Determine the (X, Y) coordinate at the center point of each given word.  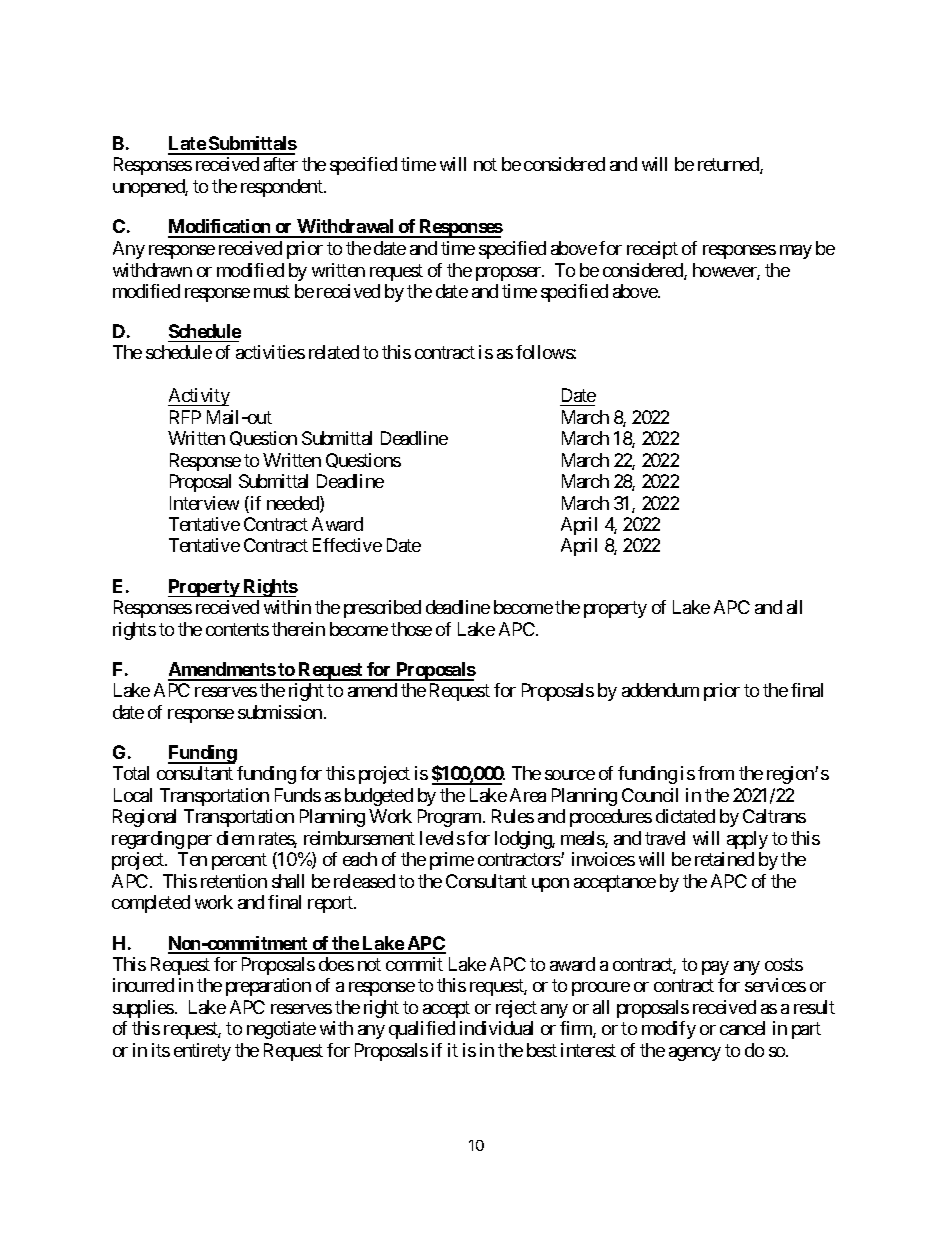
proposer (509, 274)
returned (729, 165)
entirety (202, 1052)
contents (237, 629)
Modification (220, 228)
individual (496, 1028)
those (411, 629)
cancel (742, 1028)
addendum (660, 690)
